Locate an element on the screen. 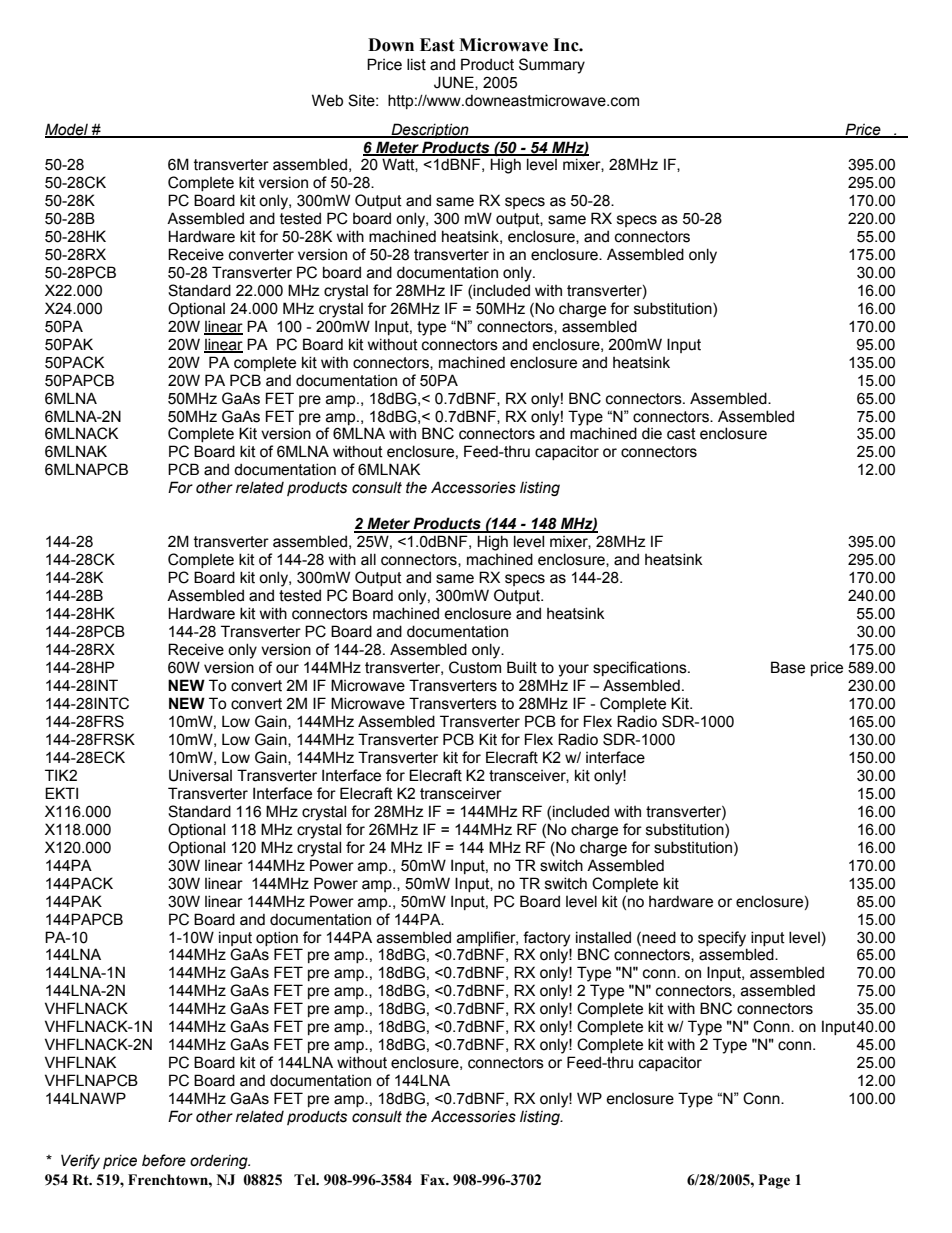 The image size is (952, 1233). JUNE is located at coordinates (455, 83).
